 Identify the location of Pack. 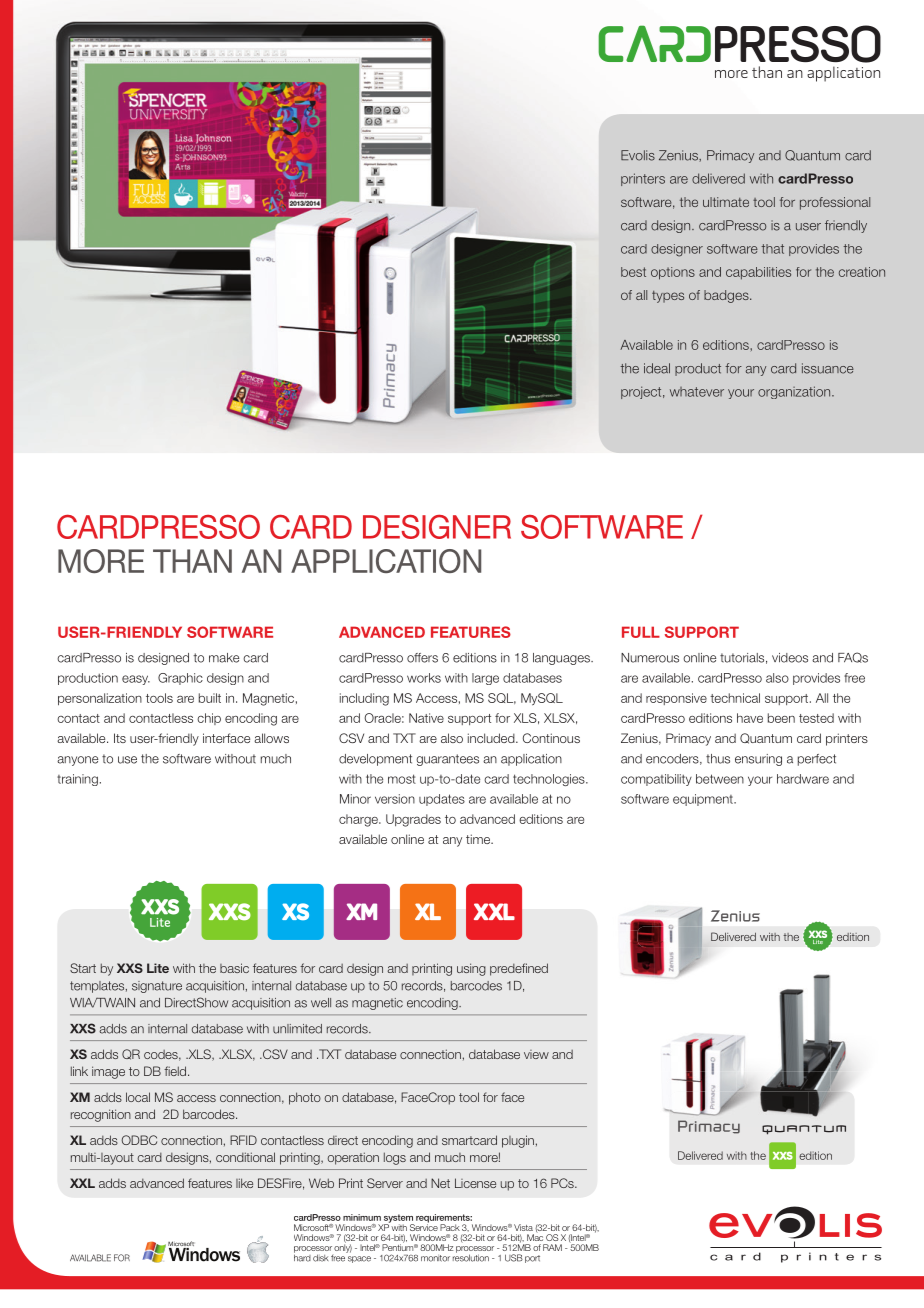
(450, 1227).
